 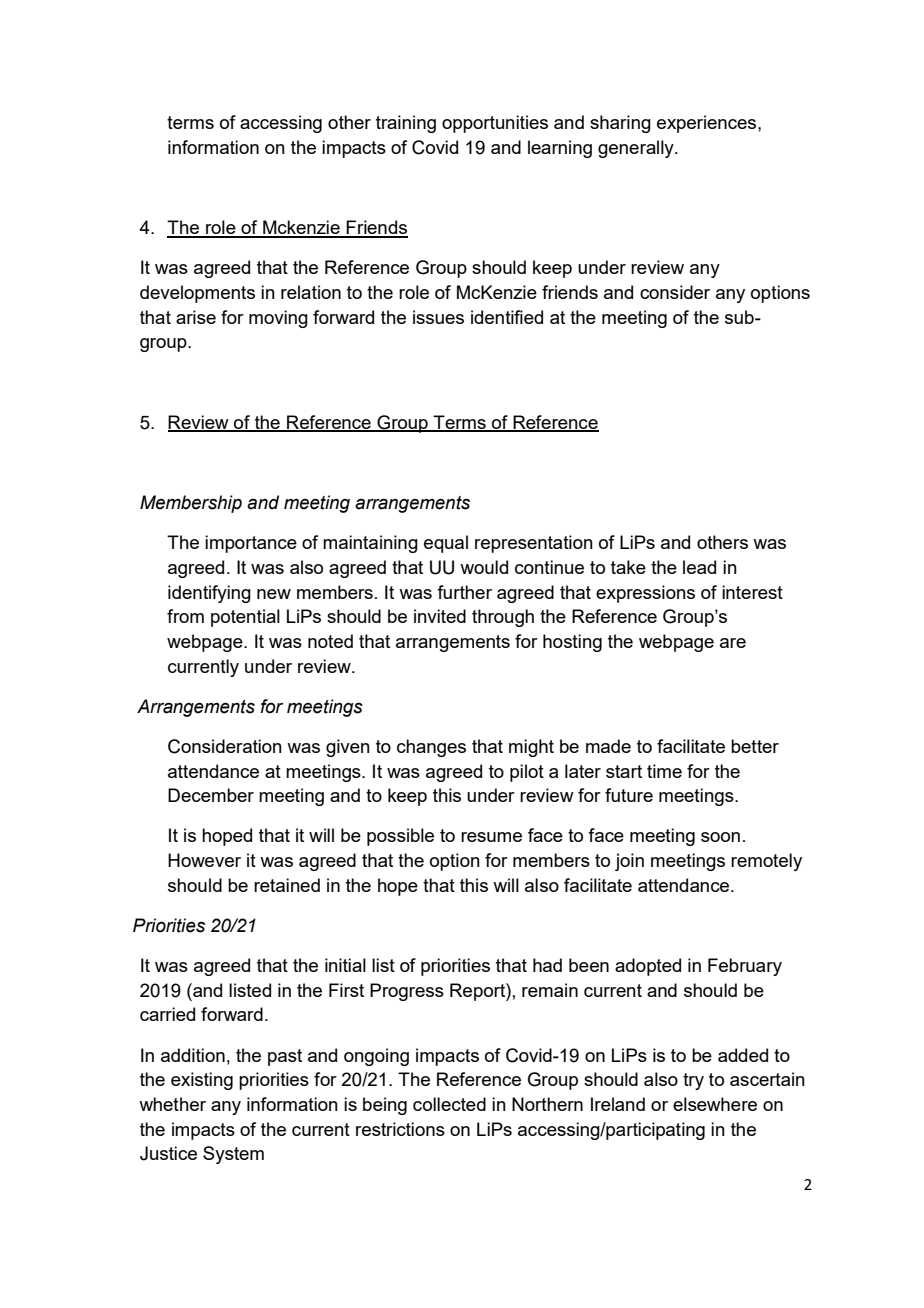 What do you see at coordinates (495, 124) in the screenshot?
I see `opportunities` at bounding box center [495, 124].
